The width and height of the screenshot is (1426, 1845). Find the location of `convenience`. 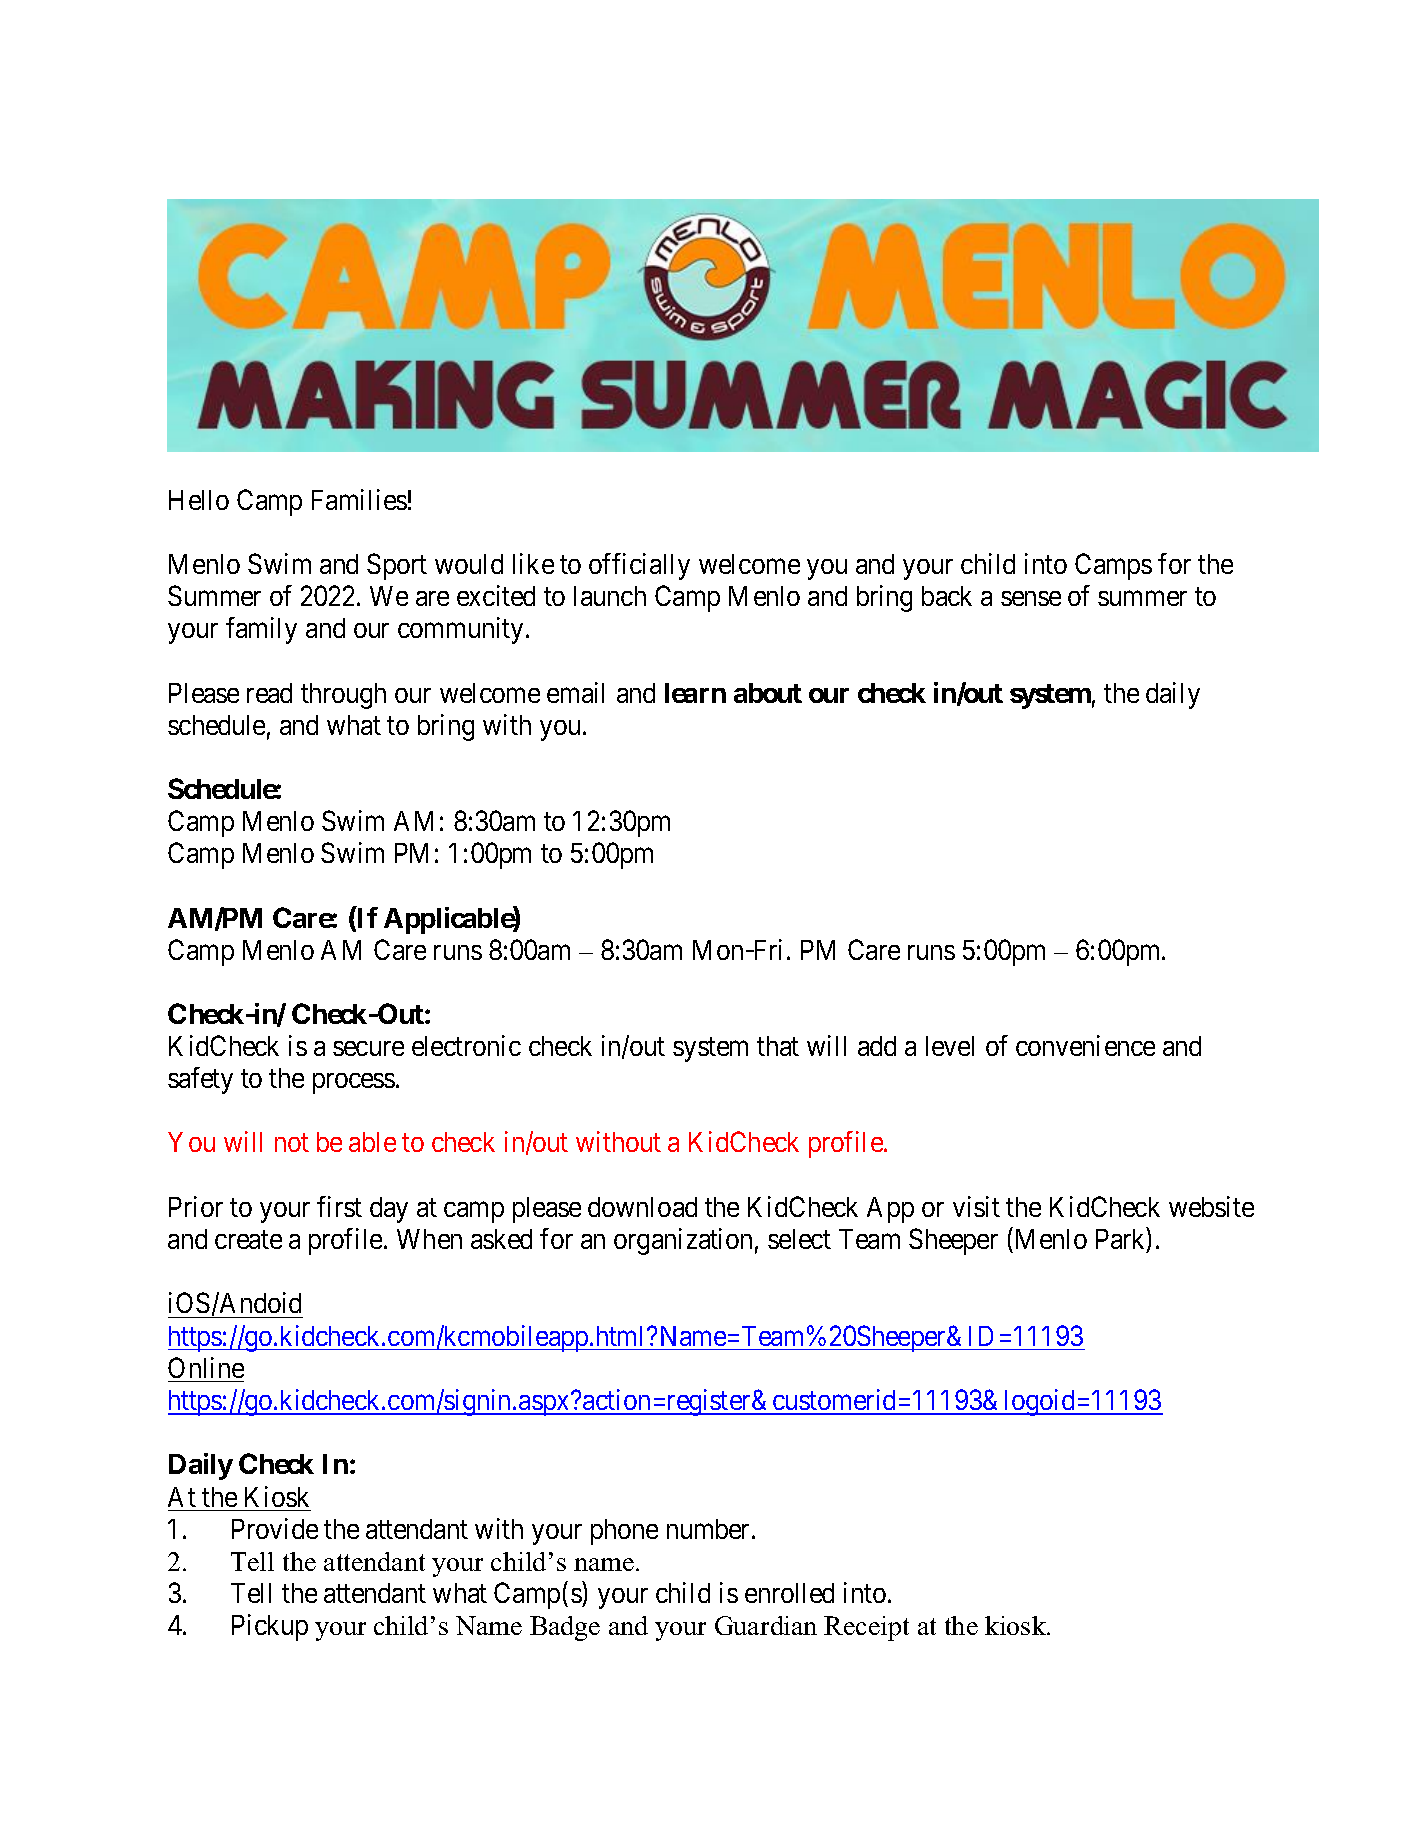

convenience is located at coordinates (1085, 1045).
